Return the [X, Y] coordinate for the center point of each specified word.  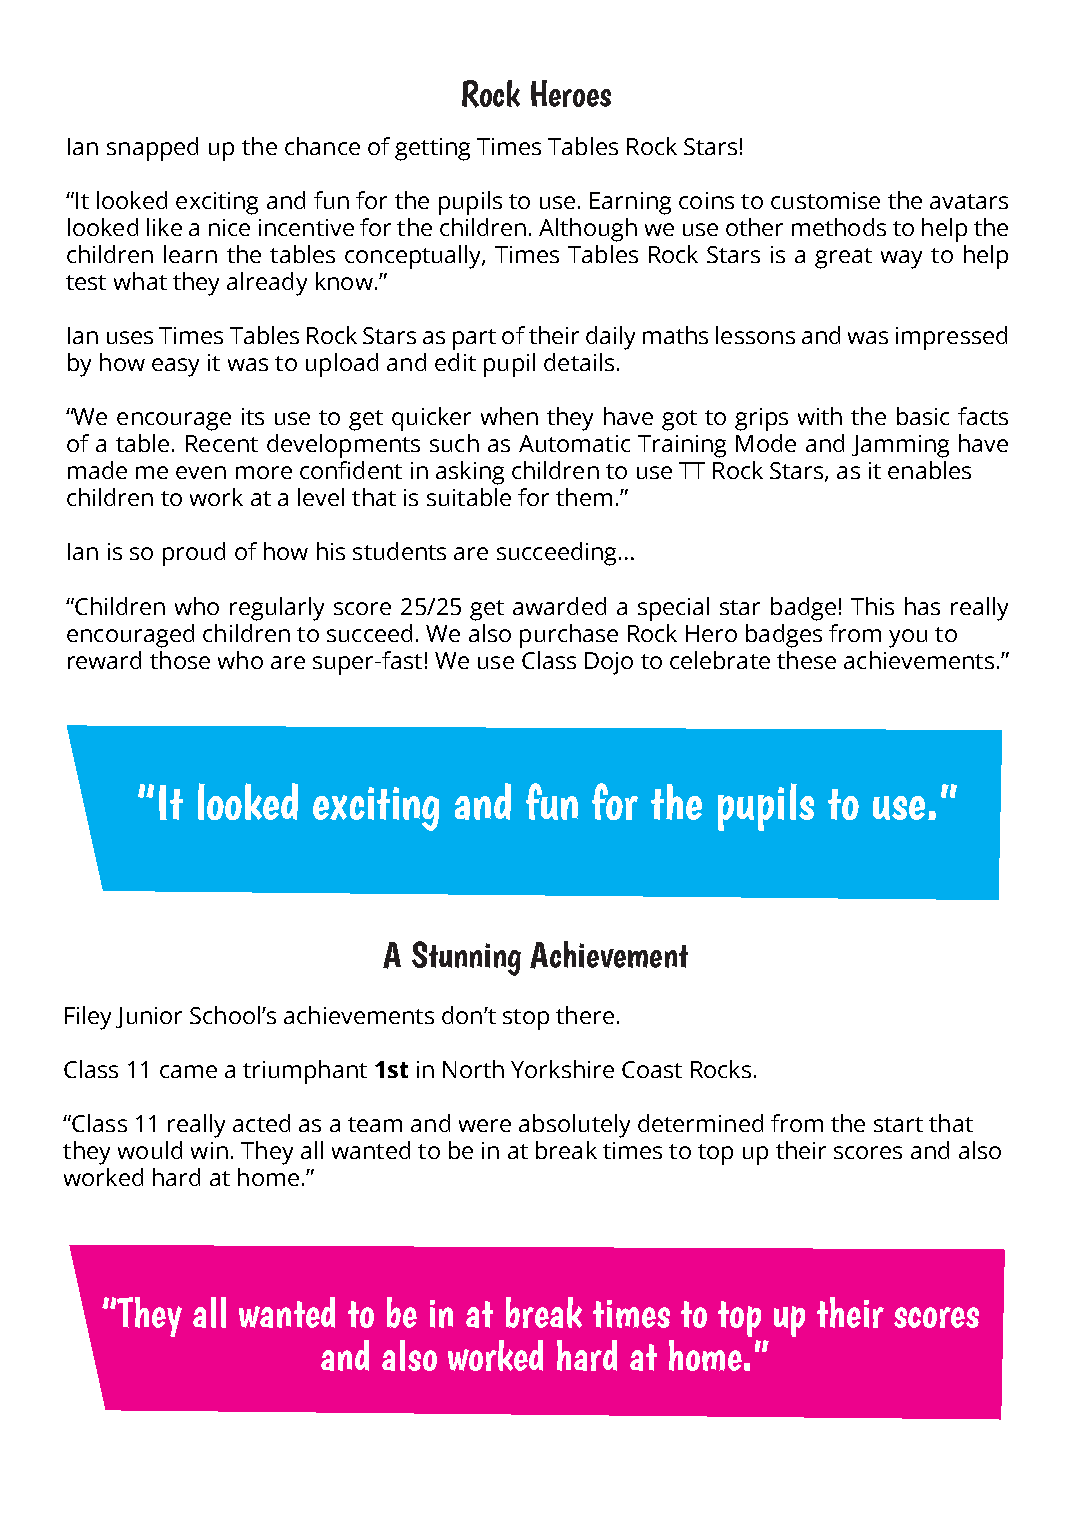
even [201, 472]
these [806, 660]
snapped [152, 149]
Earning [630, 203]
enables [929, 470]
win [209, 1150]
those [180, 660]
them [584, 497]
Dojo [609, 663]
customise [825, 200]
